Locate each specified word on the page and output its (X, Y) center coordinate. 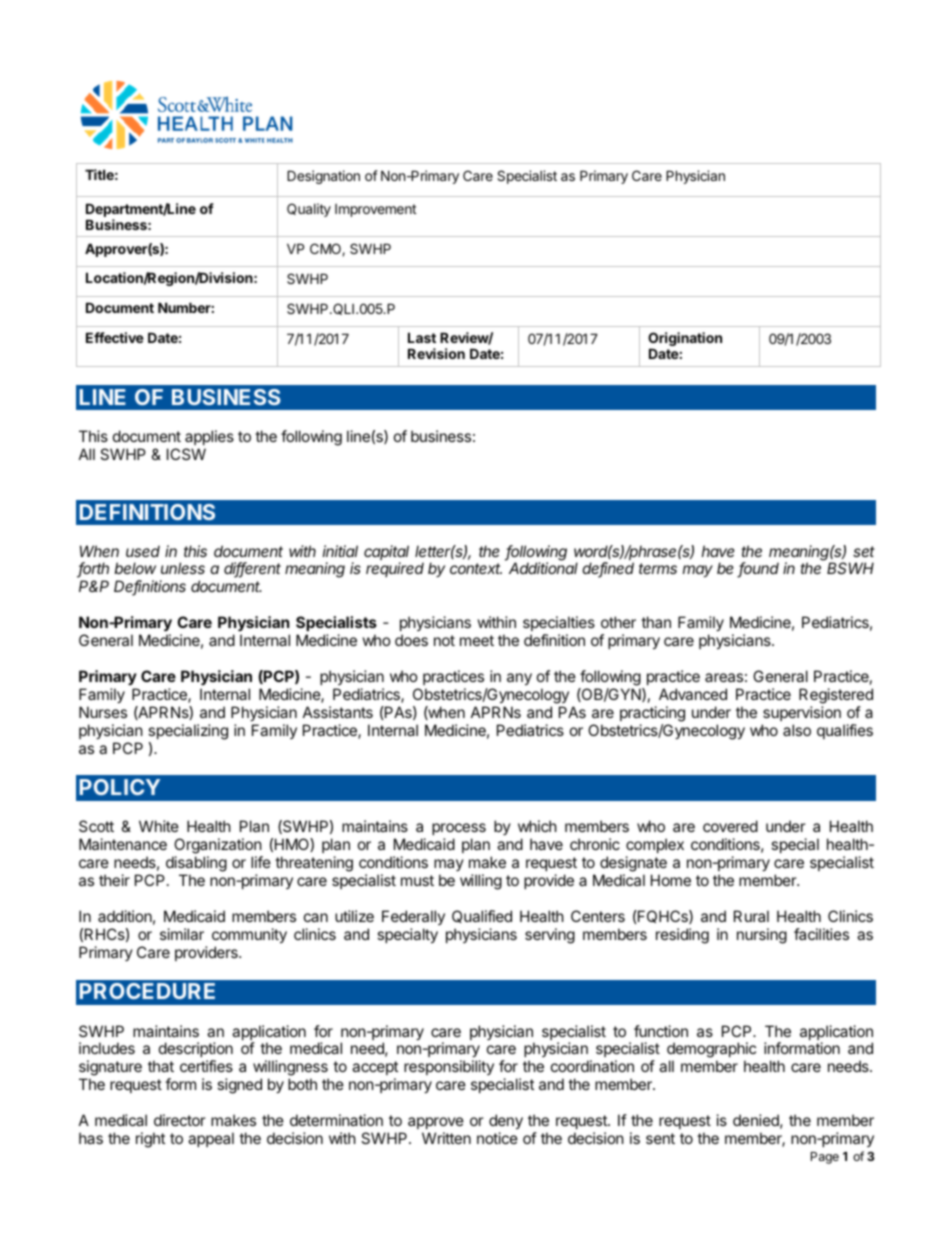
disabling (196, 865)
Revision (436, 353)
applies (209, 437)
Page (825, 1158)
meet (477, 640)
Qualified (482, 916)
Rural (751, 916)
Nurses (103, 712)
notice (497, 1138)
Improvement (375, 210)
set (864, 551)
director (180, 1120)
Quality (309, 210)
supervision (802, 713)
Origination (685, 340)
